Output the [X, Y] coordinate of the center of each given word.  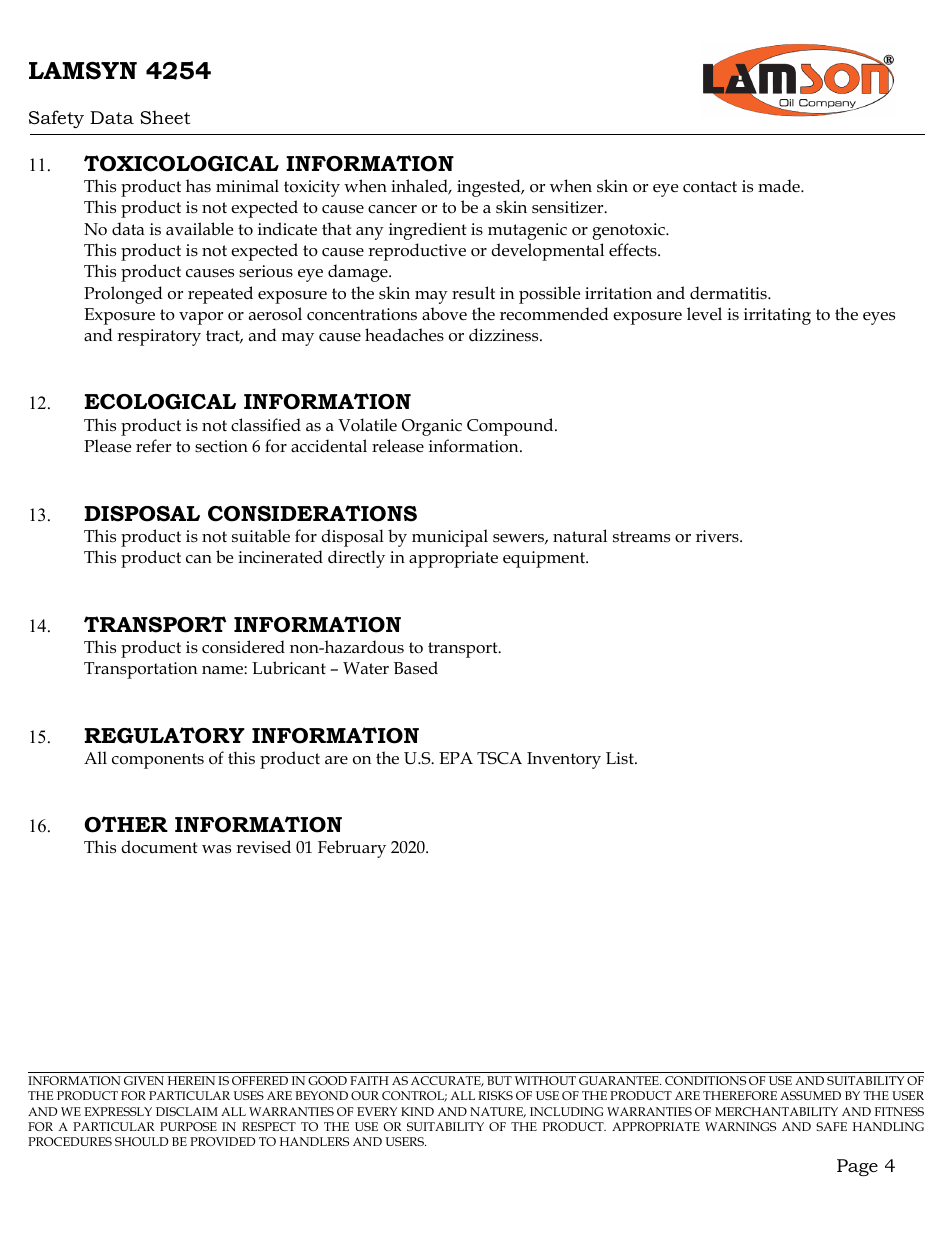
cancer [392, 209]
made [780, 185]
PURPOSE [188, 1126]
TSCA [499, 758]
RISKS [495, 1095]
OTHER [126, 824]
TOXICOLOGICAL [181, 163]
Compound [511, 427]
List [621, 758]
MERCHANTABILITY [776, 1111]
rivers [718, 536]
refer [153, 446]
